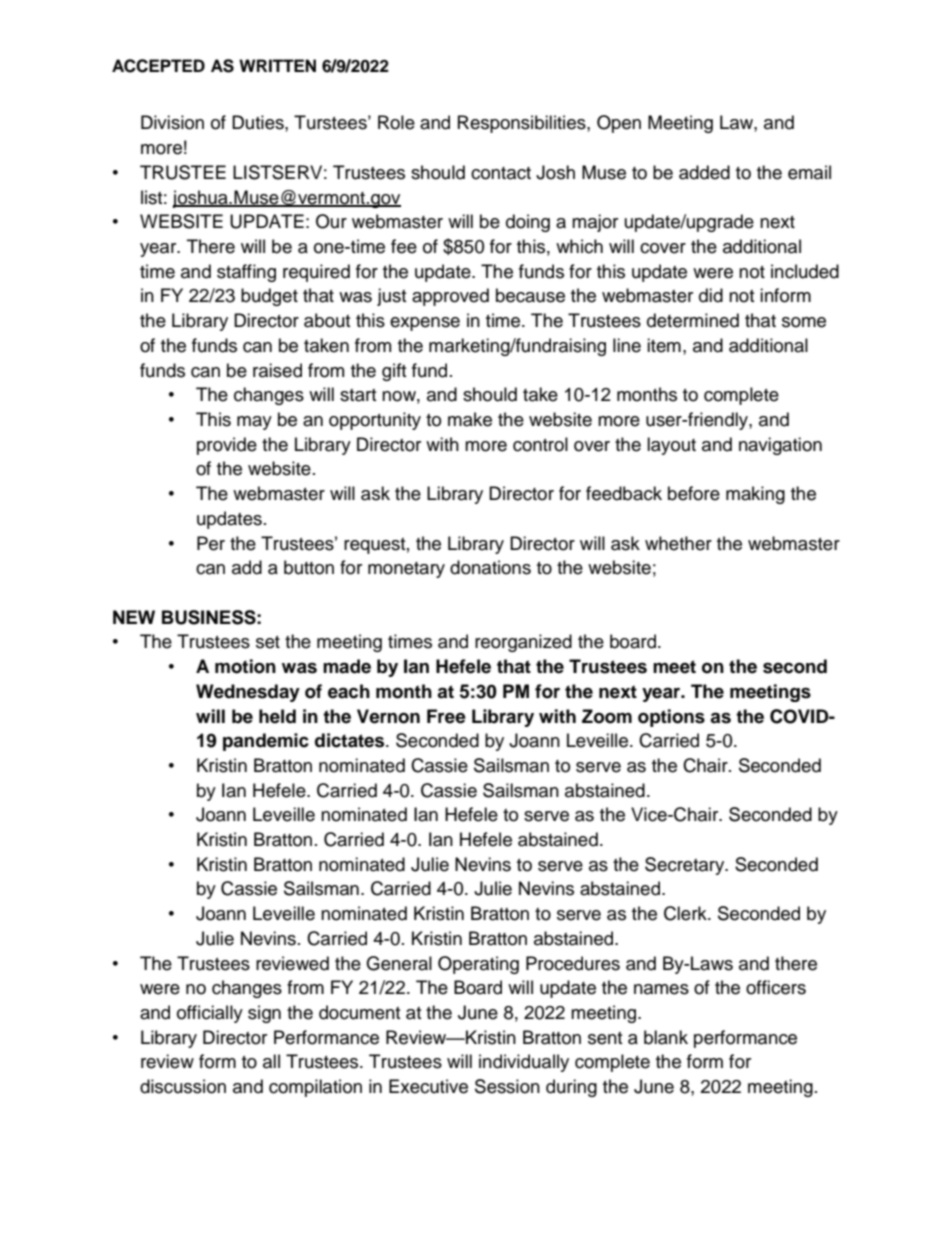 This screenshot has height=1233, width=952. What do you see at coordinates (755, 495) in the screenshot?
I see `making` at bounding box center [755, 495].
